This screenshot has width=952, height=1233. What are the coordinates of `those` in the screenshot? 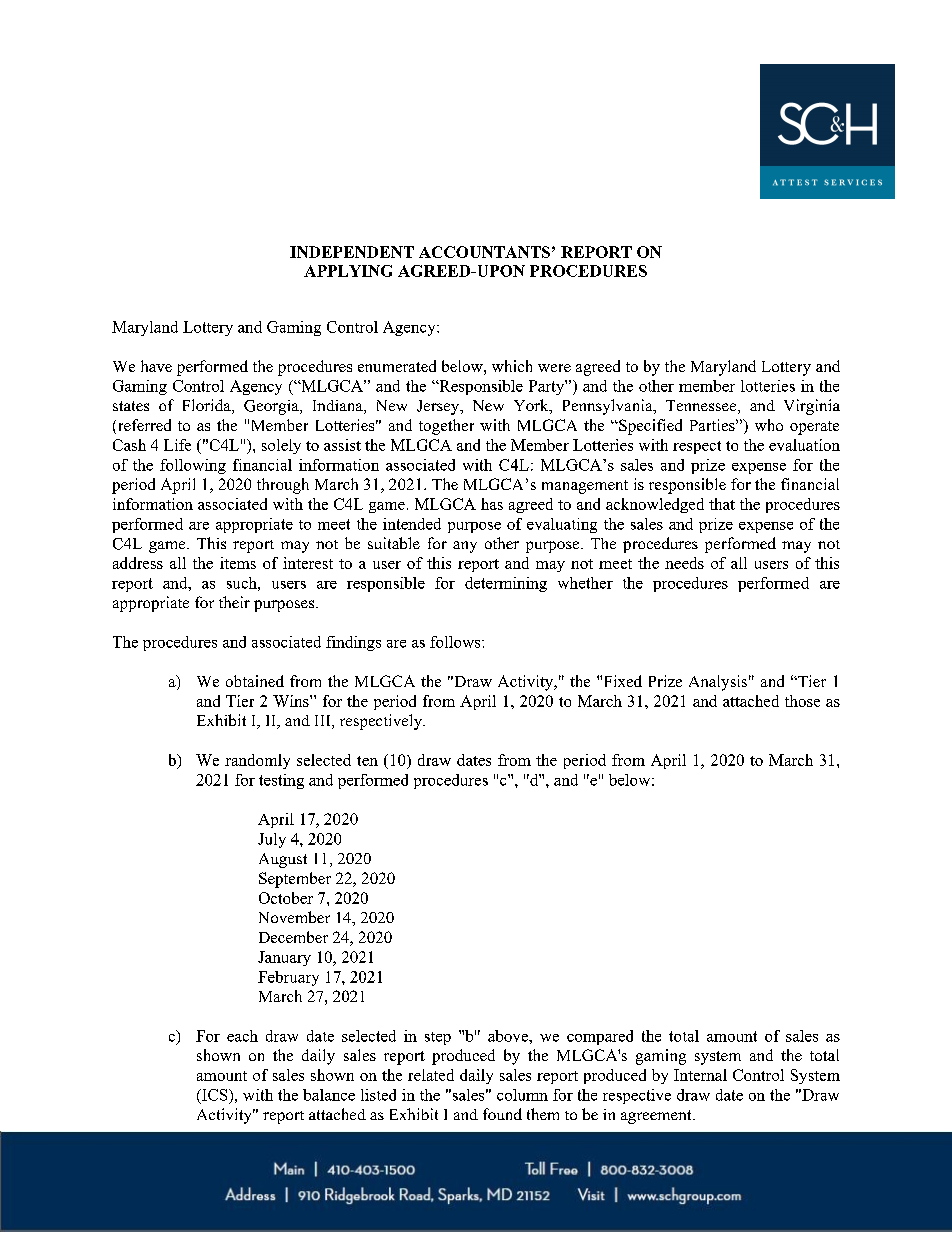 It's located at (802, 701).
